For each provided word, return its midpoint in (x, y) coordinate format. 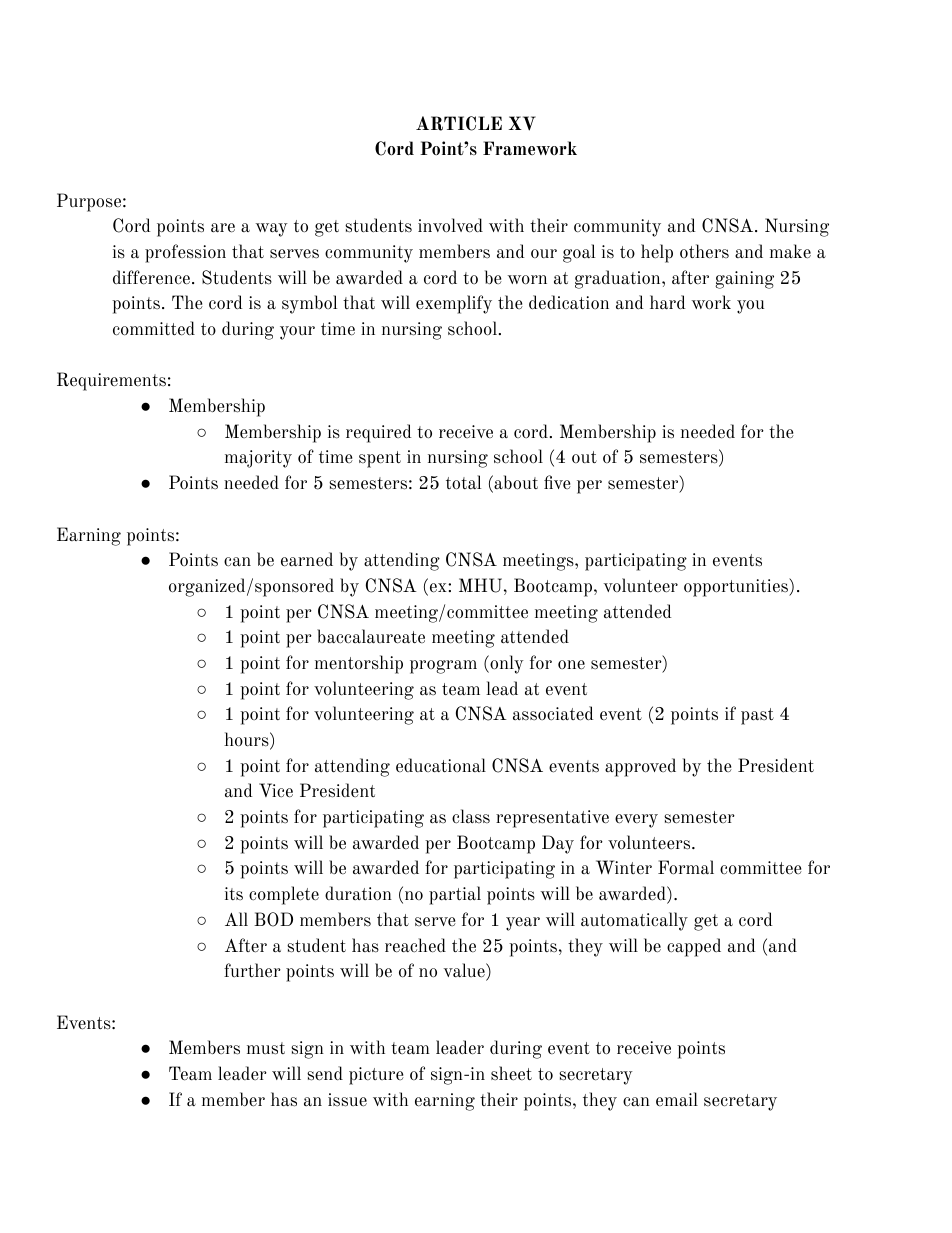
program (443, 667)
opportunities (737, 587)
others (704, 251)
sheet (511, 1073)
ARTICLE (459, 123)
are (223, 228)
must (266, 1048)
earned (307, 559)
